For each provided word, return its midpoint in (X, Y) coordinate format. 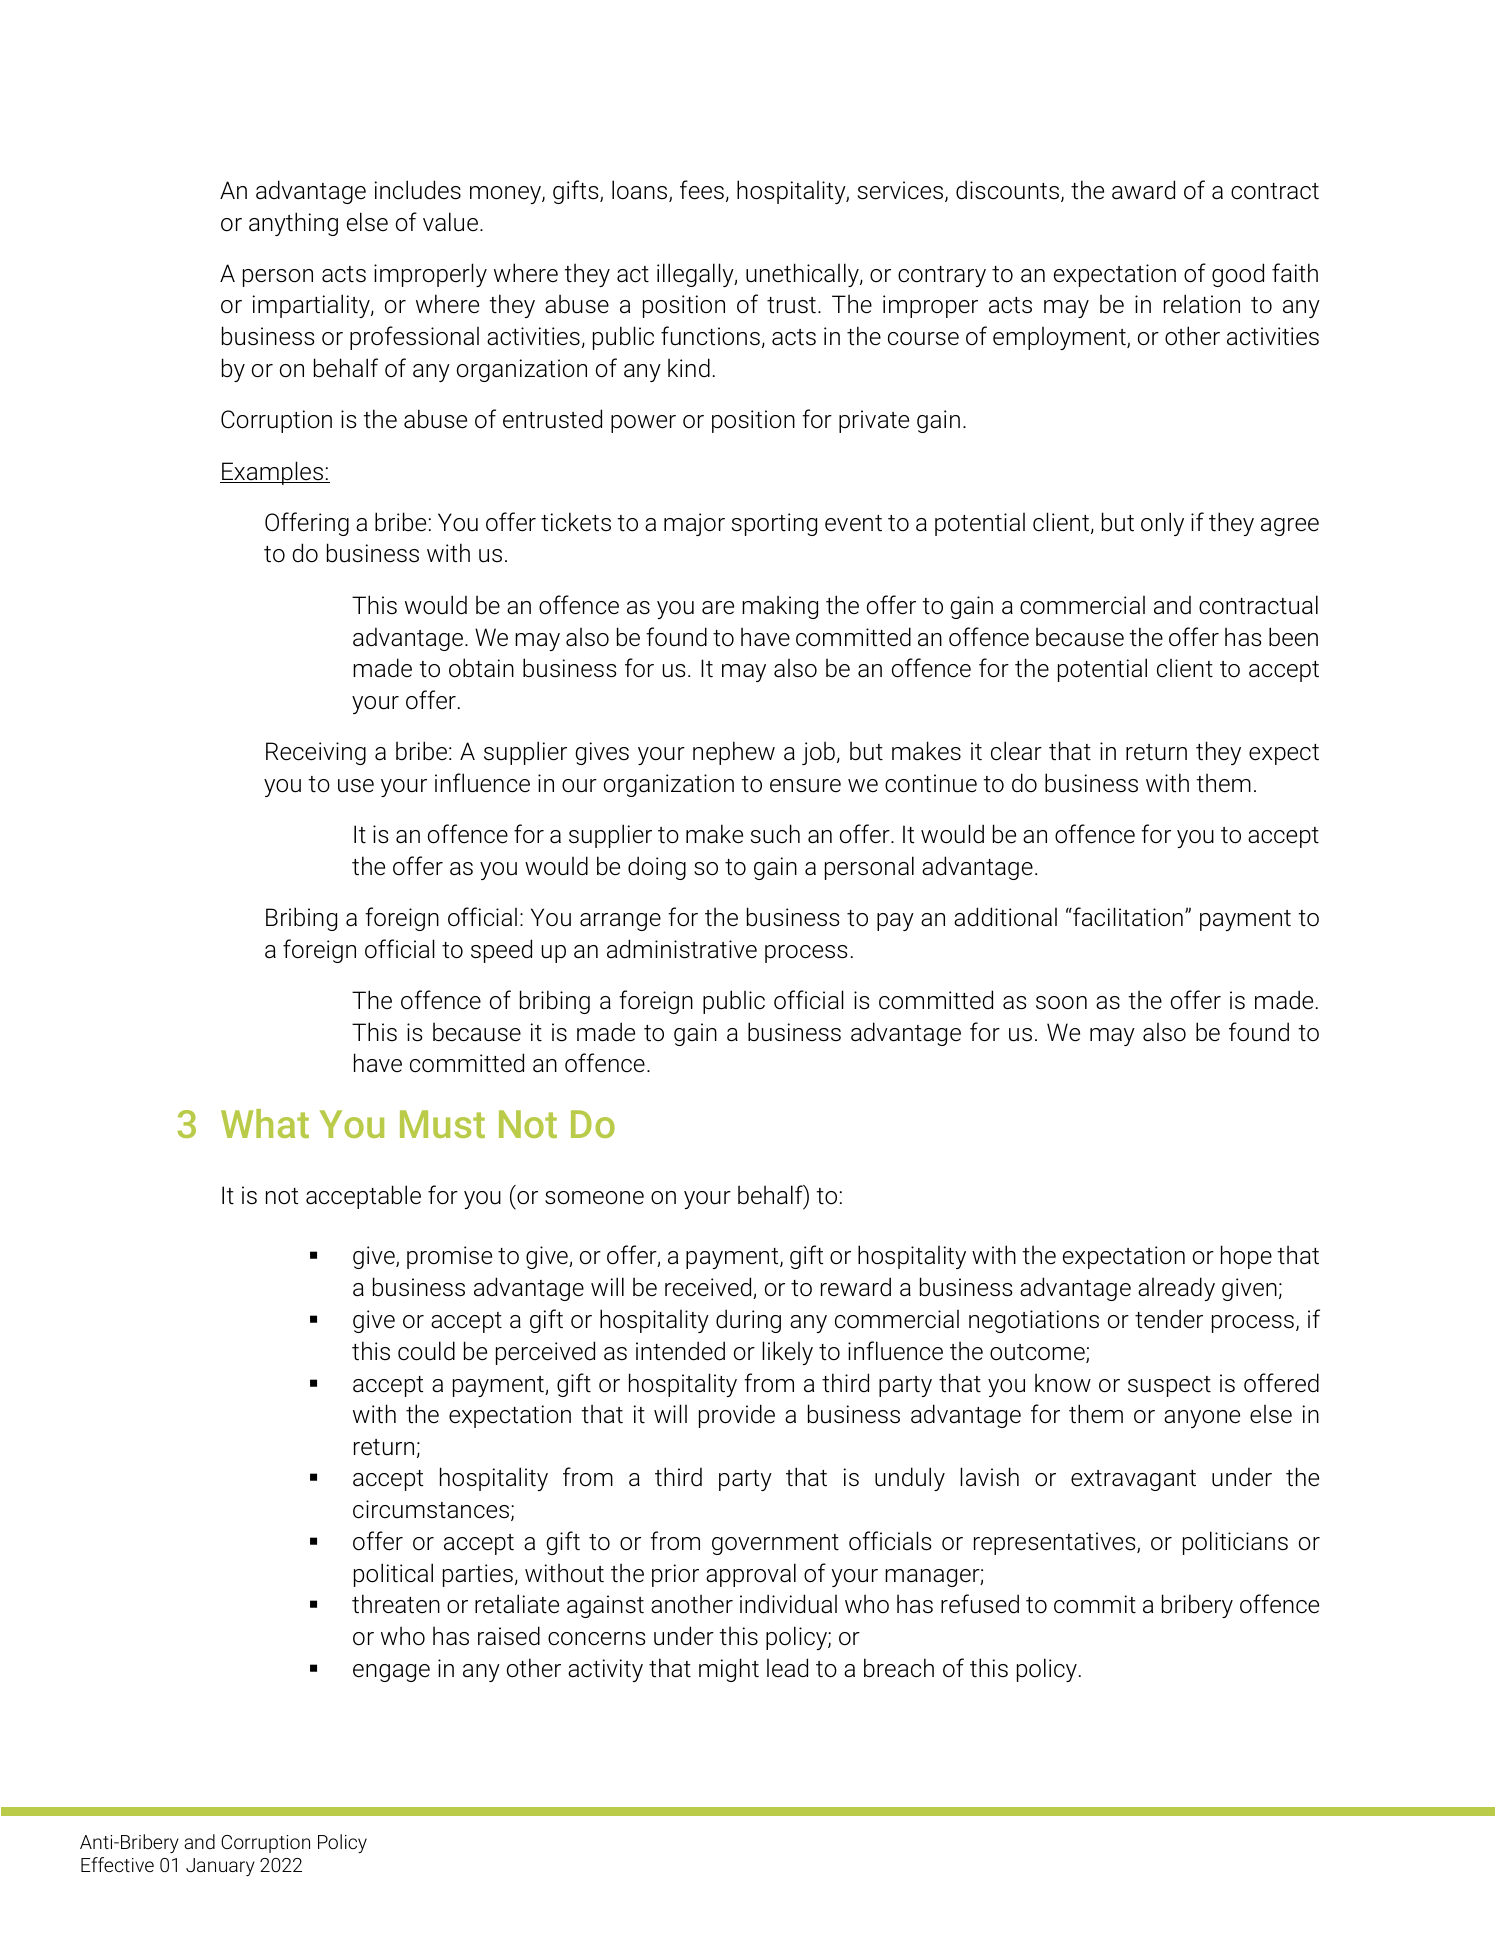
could (426, 1351)
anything (293, 224)
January (220, 1867)
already (1176, 1289)
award (1143, 190)
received (709, 1288)
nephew (734, 753)
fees (702, 190)
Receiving (316, 753)
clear (1016, 751)
